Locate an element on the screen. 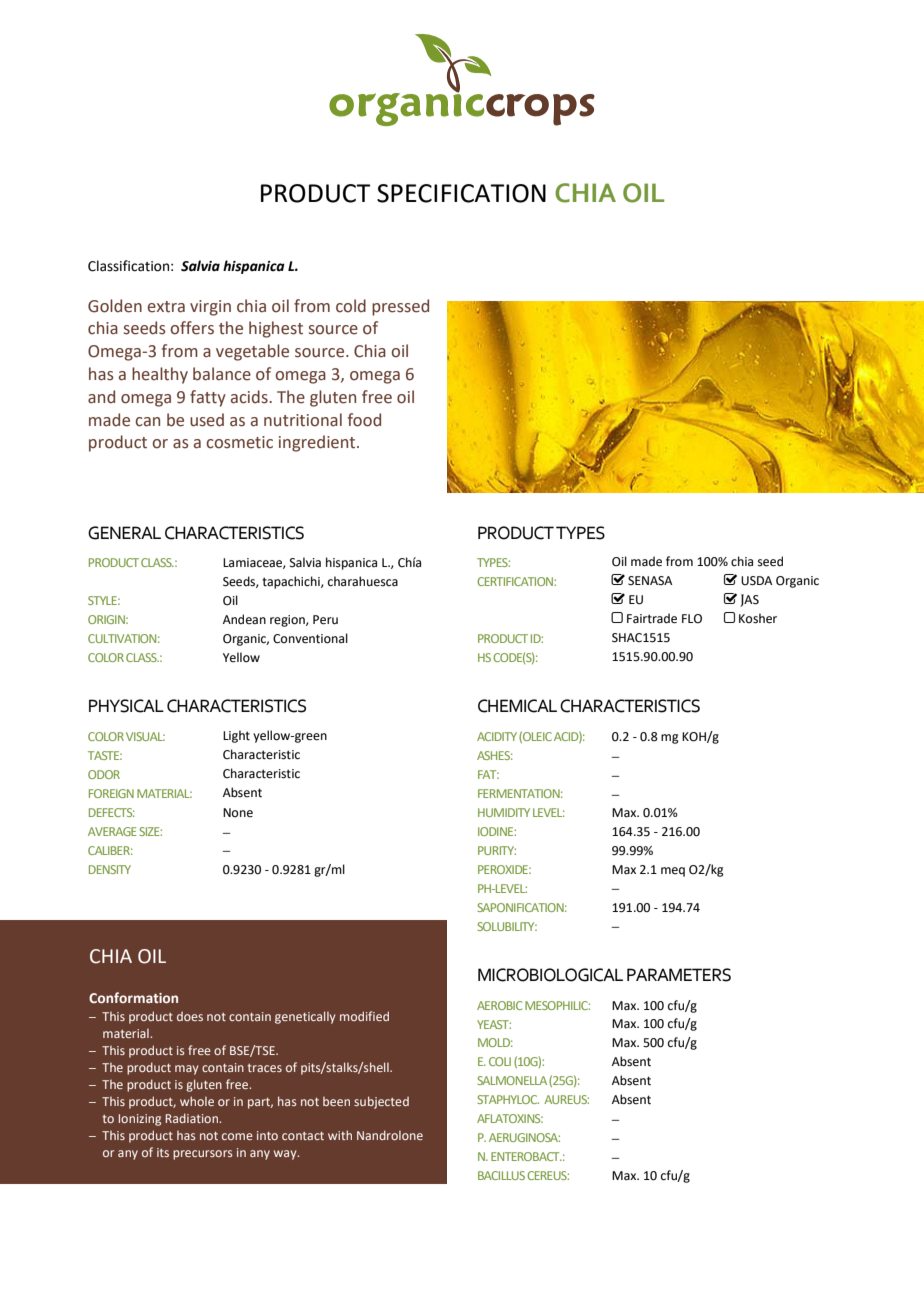 The height and width of the screenshot is (1308, 924). PHYSICAL is located at coordinates (126, 706).
